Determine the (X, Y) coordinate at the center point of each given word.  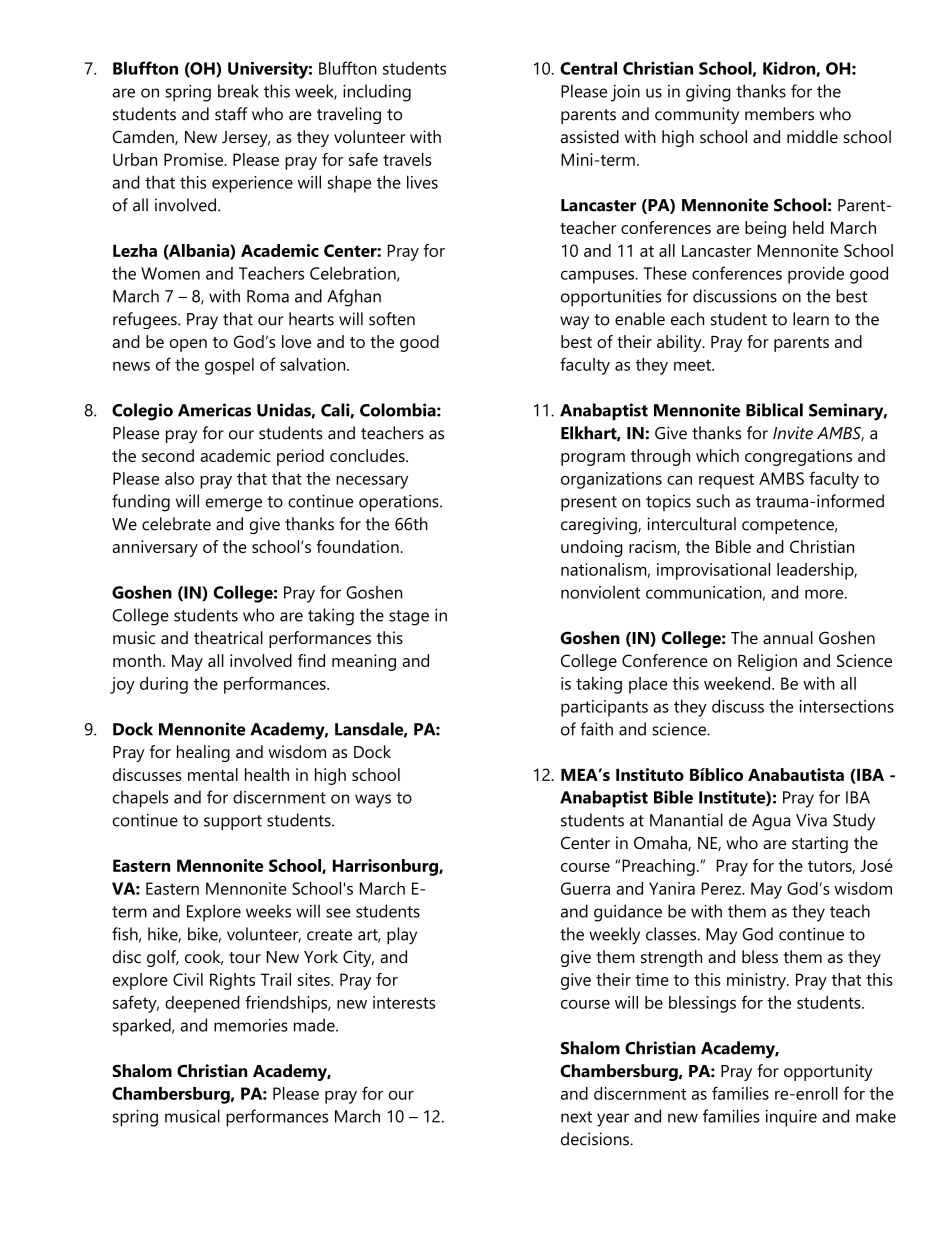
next (576, 1117)
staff (231, 114)
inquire (791, 1118)
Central (588, 68)
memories (251, 1025)
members (779, 114)
